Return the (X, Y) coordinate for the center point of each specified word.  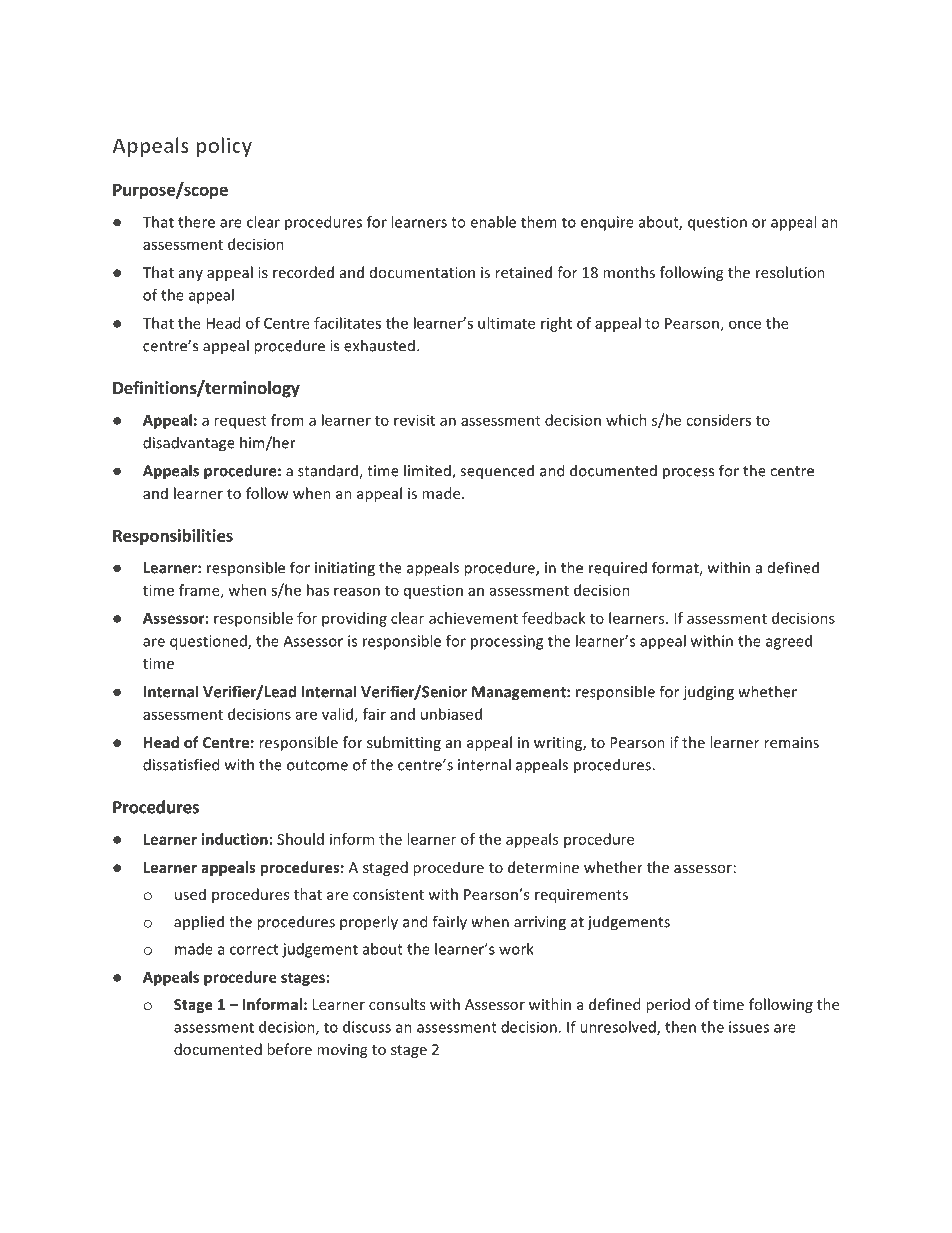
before (289, 1049)
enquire (607, 223)
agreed (789, 642)
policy (224, 147)
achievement (473, 618)
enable (493, 222)
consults (397, 1004)
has (318, 590)
